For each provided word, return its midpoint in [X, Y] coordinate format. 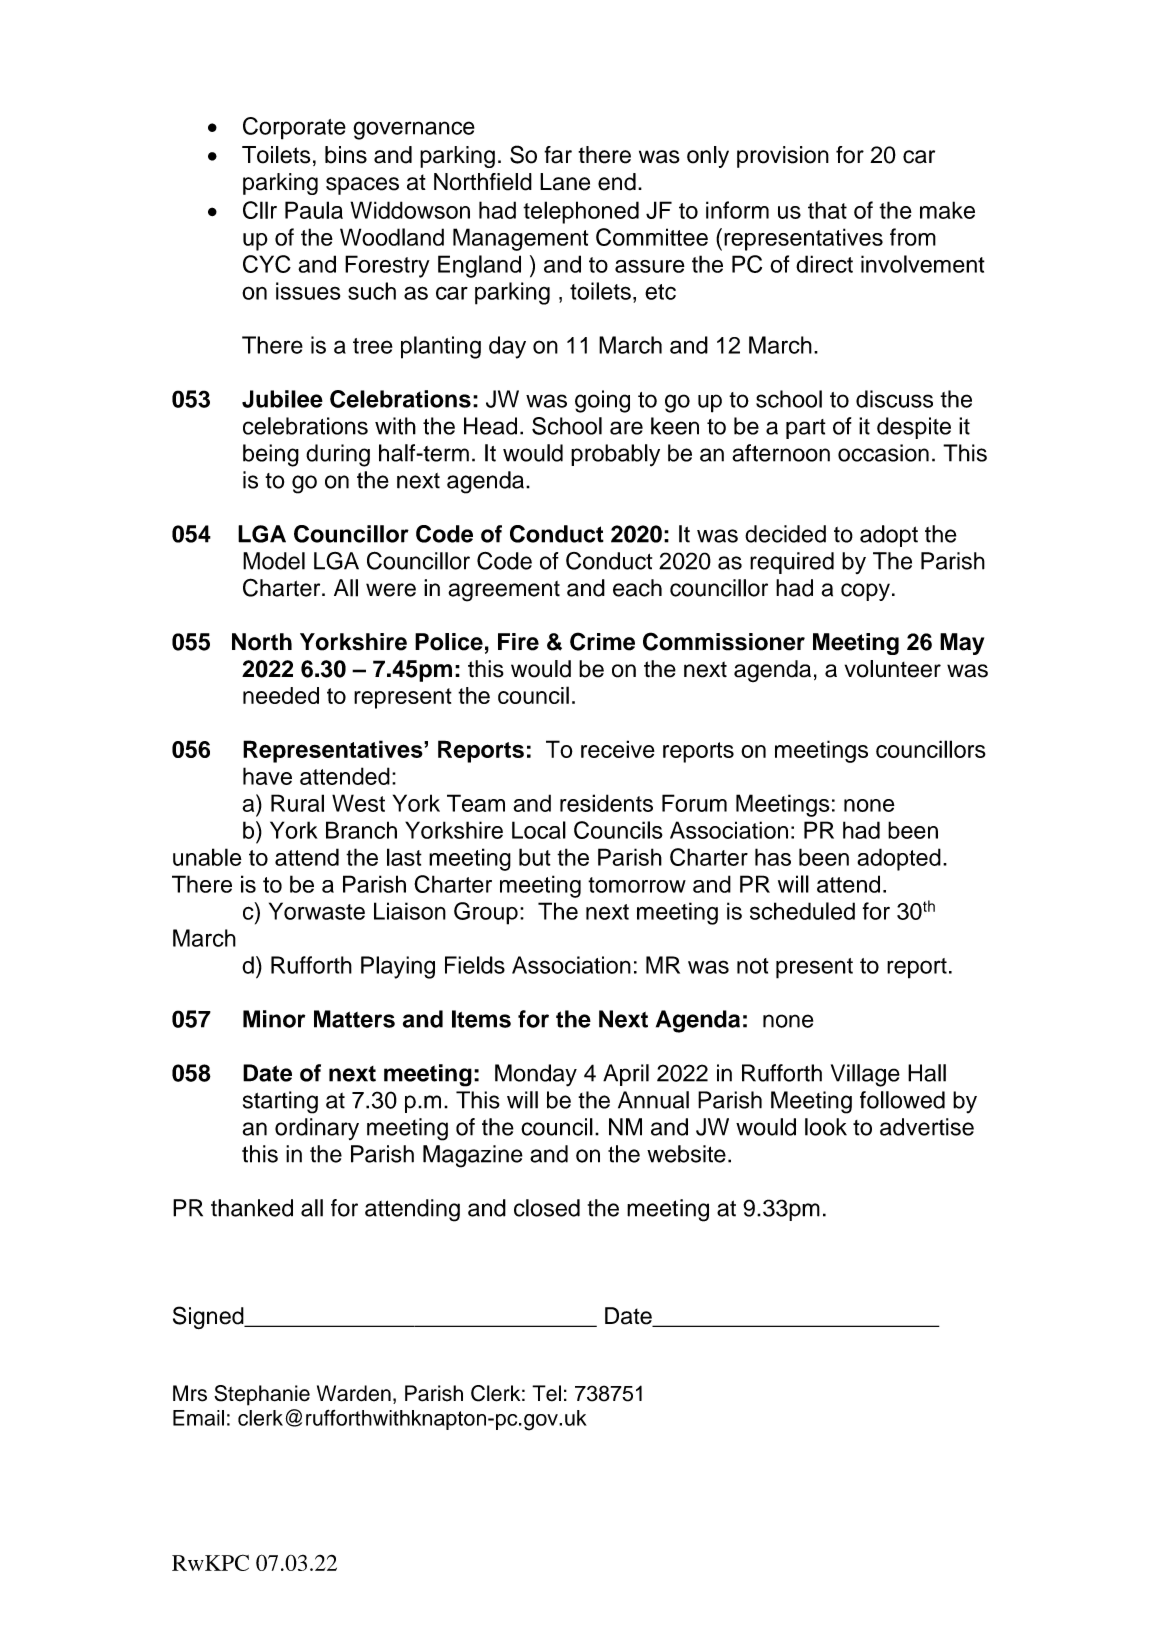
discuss [894, 399]
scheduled [802, 911]
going [602, 401]
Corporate [294, 128]
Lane [565, 182]
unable [207, 857]
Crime [602, 641]
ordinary [317, 1129]
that [827, 210]
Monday [536, 1075]
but [535, 857]
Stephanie [262, 1395]
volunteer [893, 669]
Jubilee [282, 399]
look [826, 1127]
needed [281, 695]
